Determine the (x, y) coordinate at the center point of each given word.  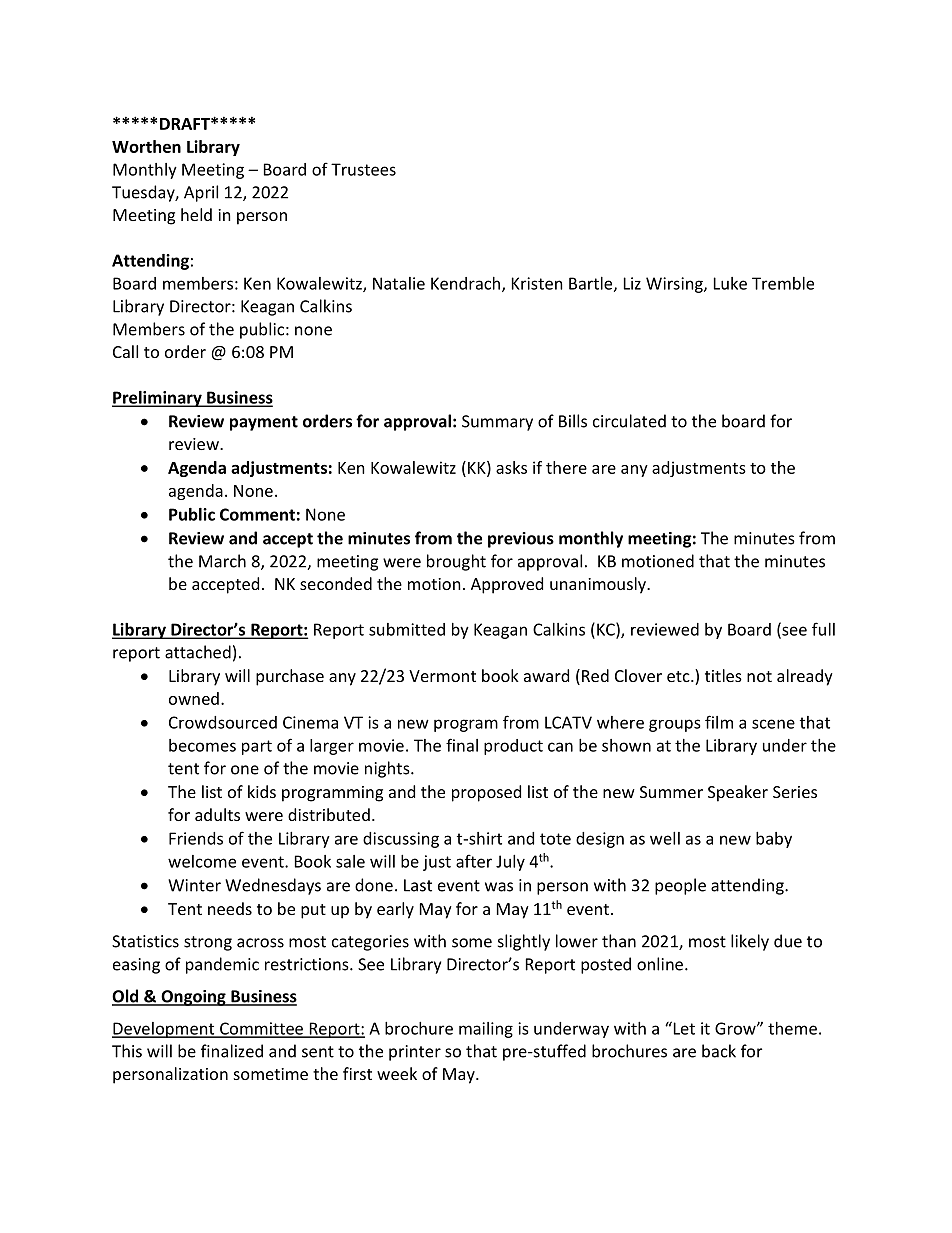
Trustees (363, 169)
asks (511, 467)
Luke (730, 283)
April (201, 193)
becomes (202, 745)
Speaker (738, 793)
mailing (486, 1030)
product (513, 747)
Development (164, 1030)
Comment (257, 514)
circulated (629, 421)
